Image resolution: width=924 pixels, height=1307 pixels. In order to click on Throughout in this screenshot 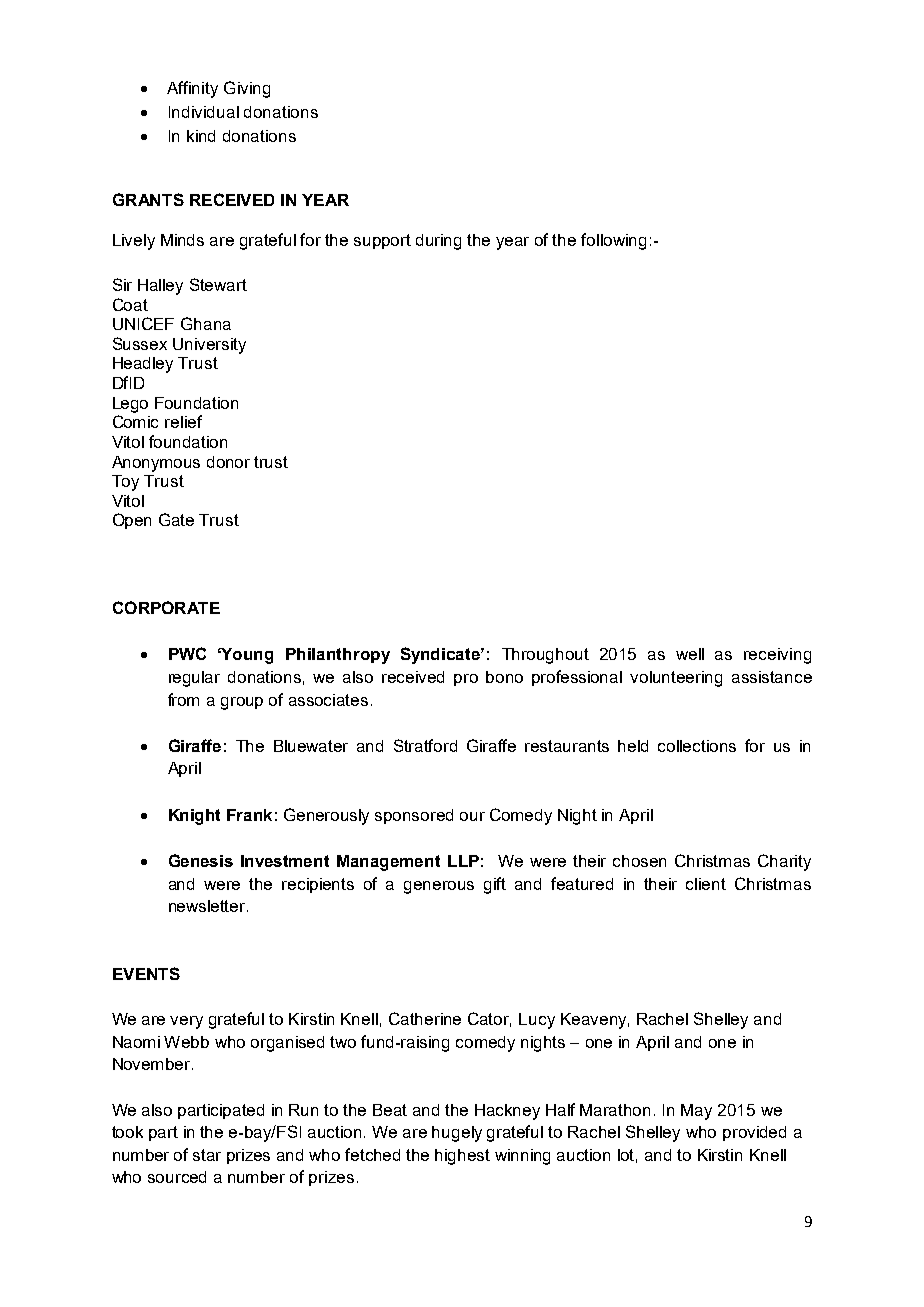, I will do `click(545, 656)`.
